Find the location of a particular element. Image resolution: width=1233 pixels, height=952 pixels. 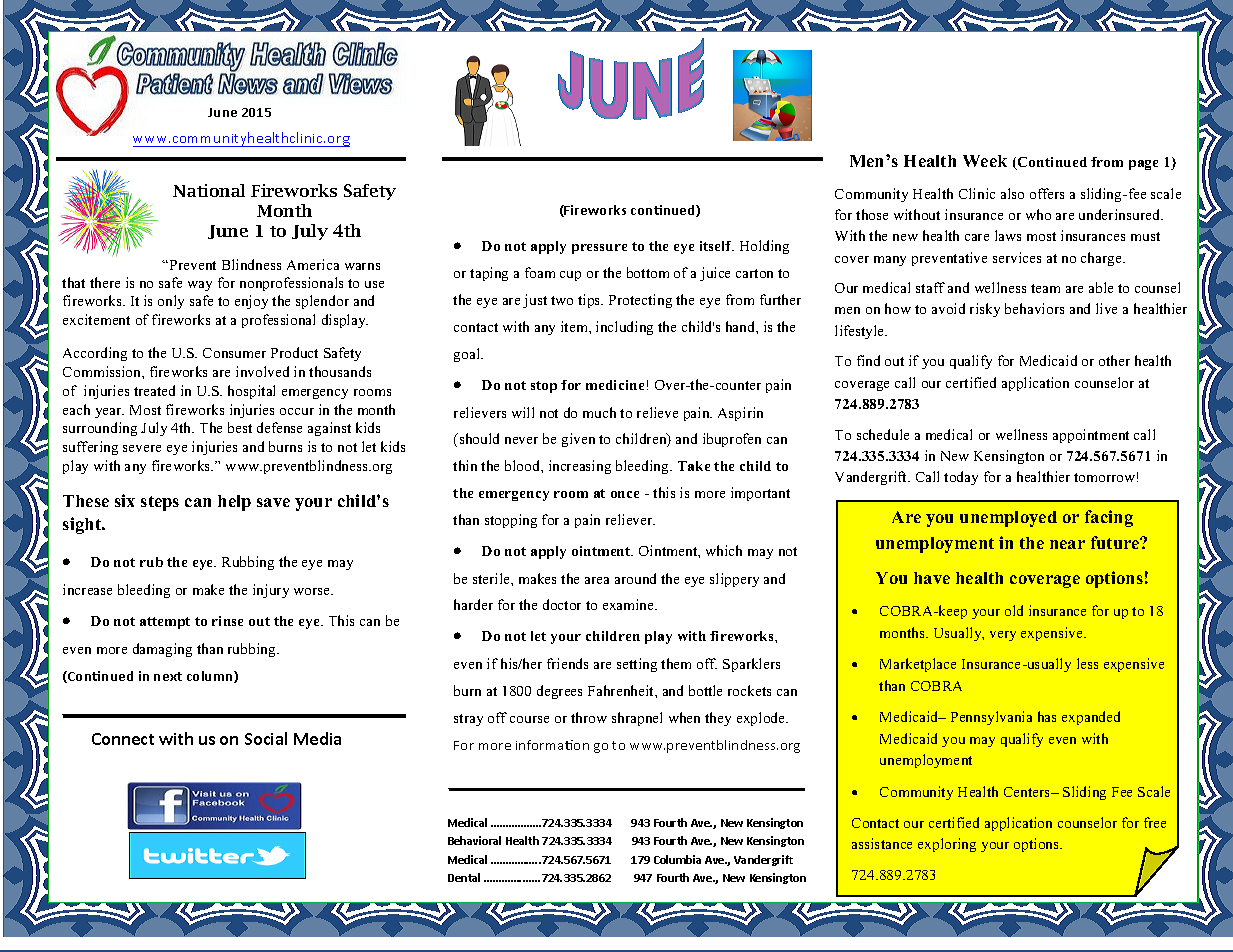

Dental is located at coordinates (464, 877).
